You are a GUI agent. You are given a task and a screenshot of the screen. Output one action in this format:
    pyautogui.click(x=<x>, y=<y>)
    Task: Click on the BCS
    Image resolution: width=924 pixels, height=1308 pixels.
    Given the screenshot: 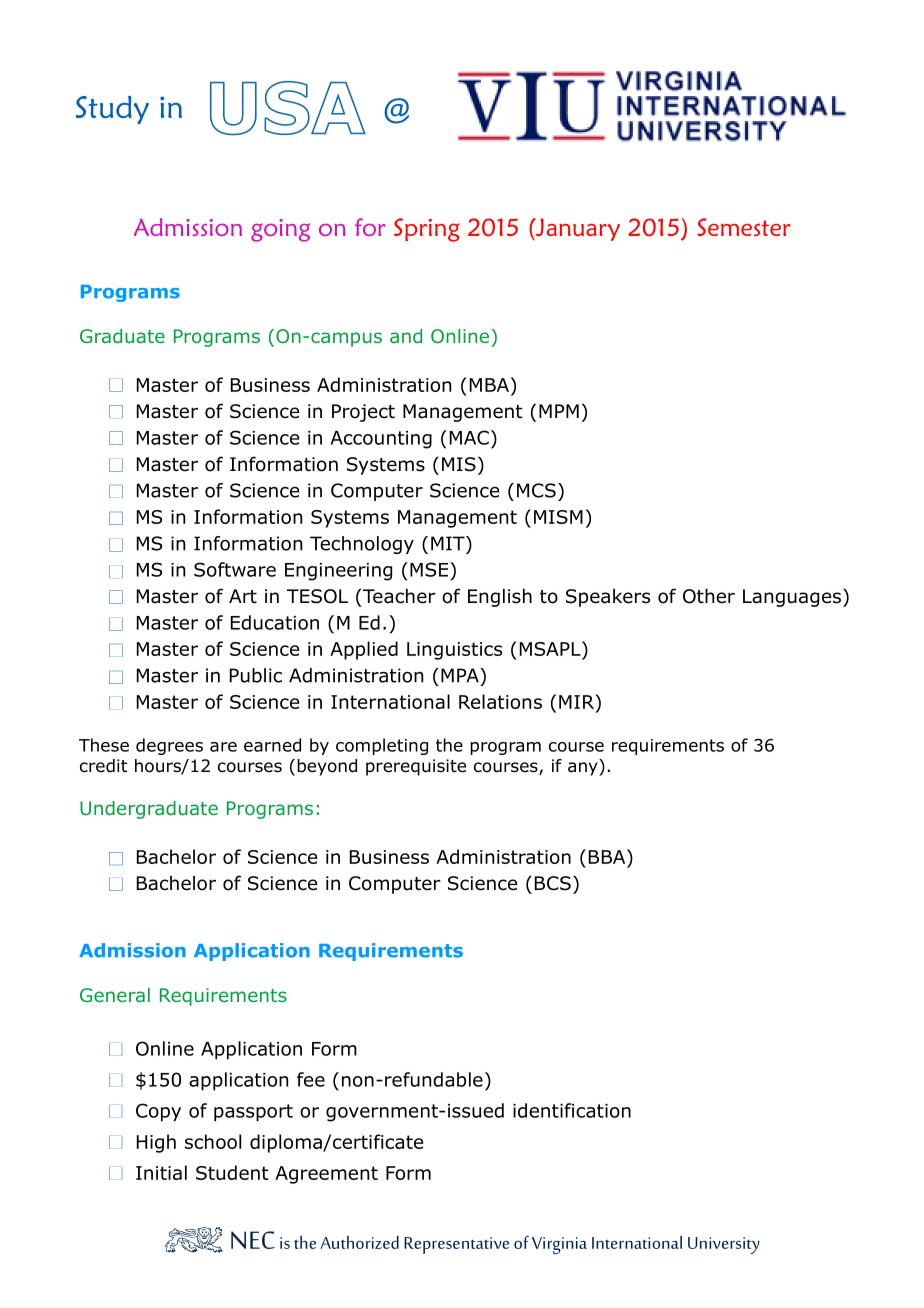 What is the action you would take?
    pyautogui.click(x=553, y=883)
